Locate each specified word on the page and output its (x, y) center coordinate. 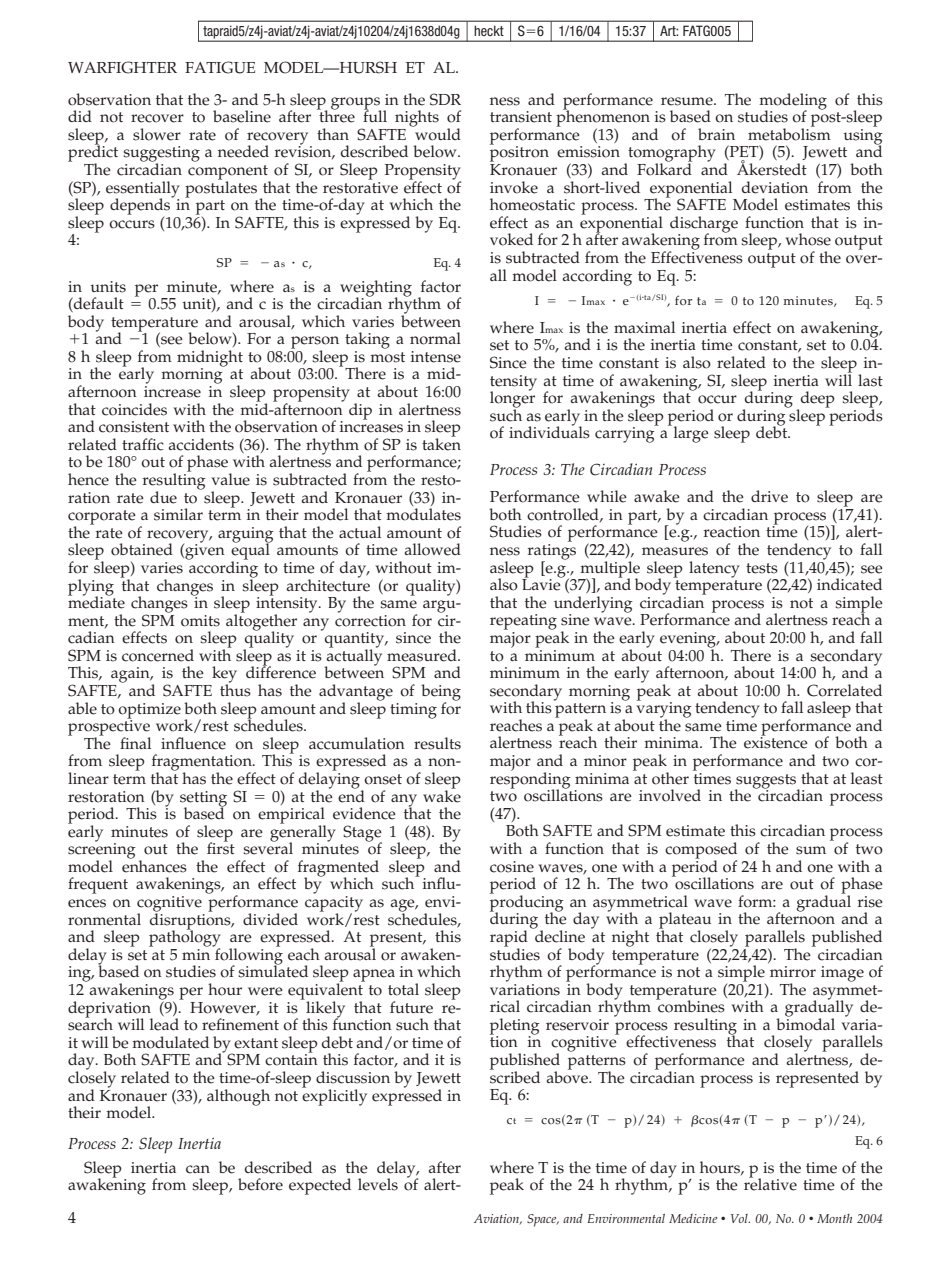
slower (157, 134)
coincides (134, 409)
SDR (445, 99)
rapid (509, 939)
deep (816, 400)
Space (543, 1220)
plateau (685, 921)
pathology (185, 938)
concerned (158, 655)
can (198, 1169)
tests (762, 568)
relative (770, 1183)
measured (423, 655)
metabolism (789, 133)
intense (436, 357)
